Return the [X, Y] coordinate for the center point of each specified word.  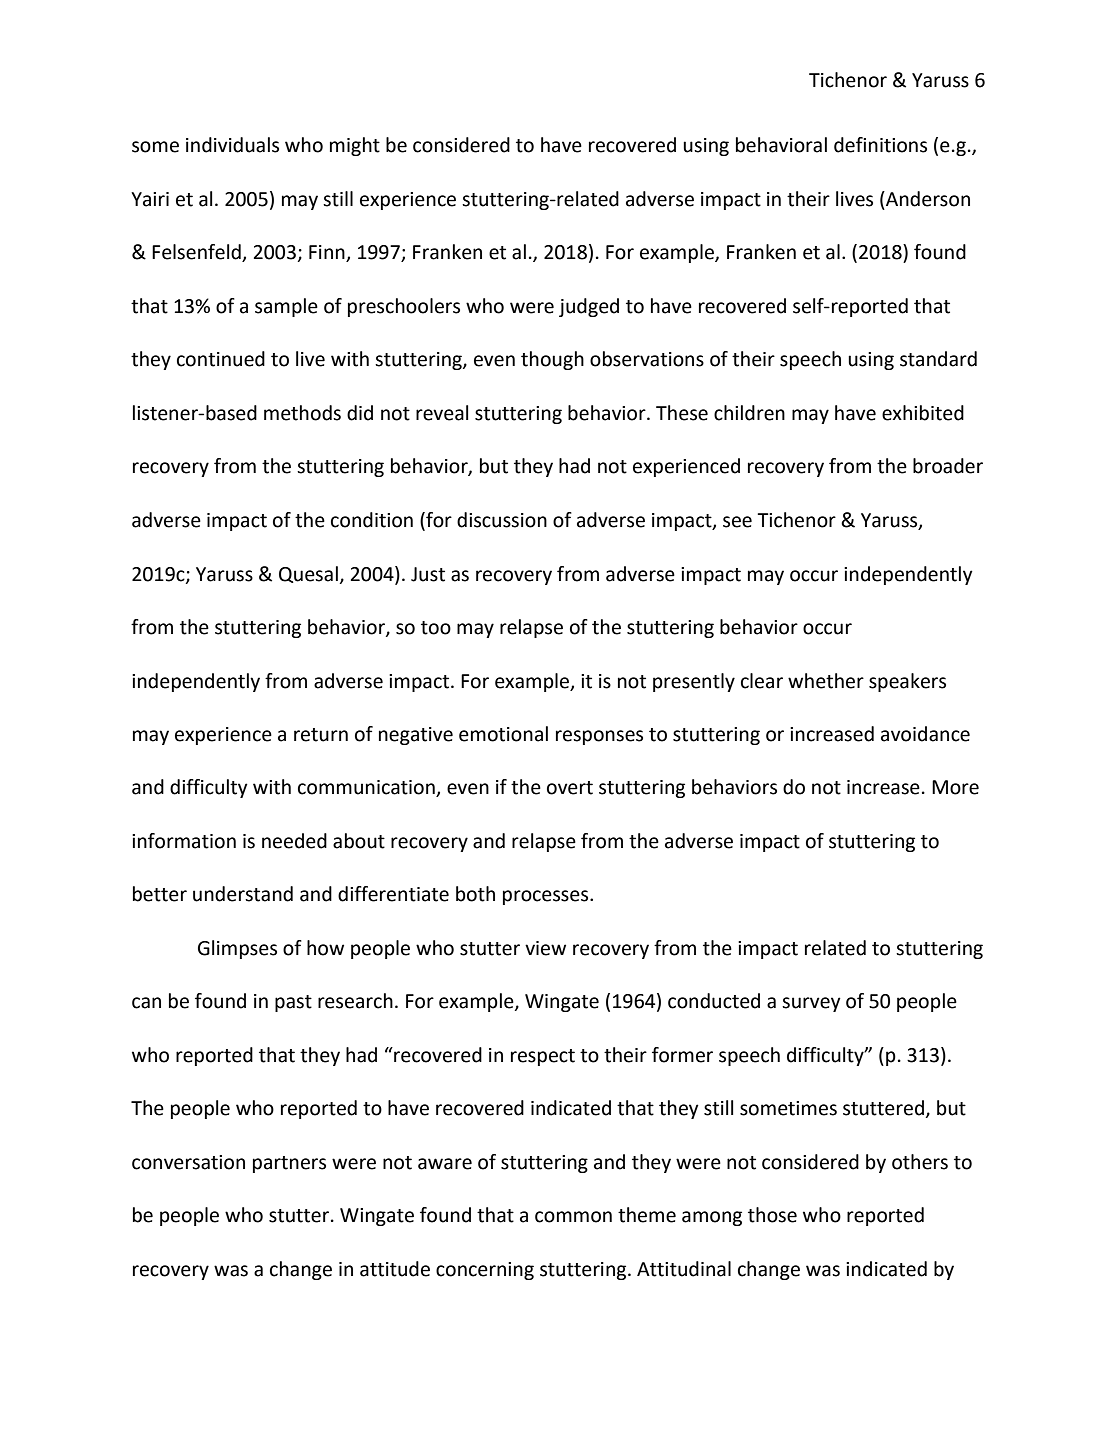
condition [372, 520]
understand [243, 894]
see [737, 522]
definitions [880, 145]
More [955, 787]
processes [547, 897]
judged [589, 307]
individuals [232, 145]
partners [289, 1164]
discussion [502, 520]
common [573, 1217]
